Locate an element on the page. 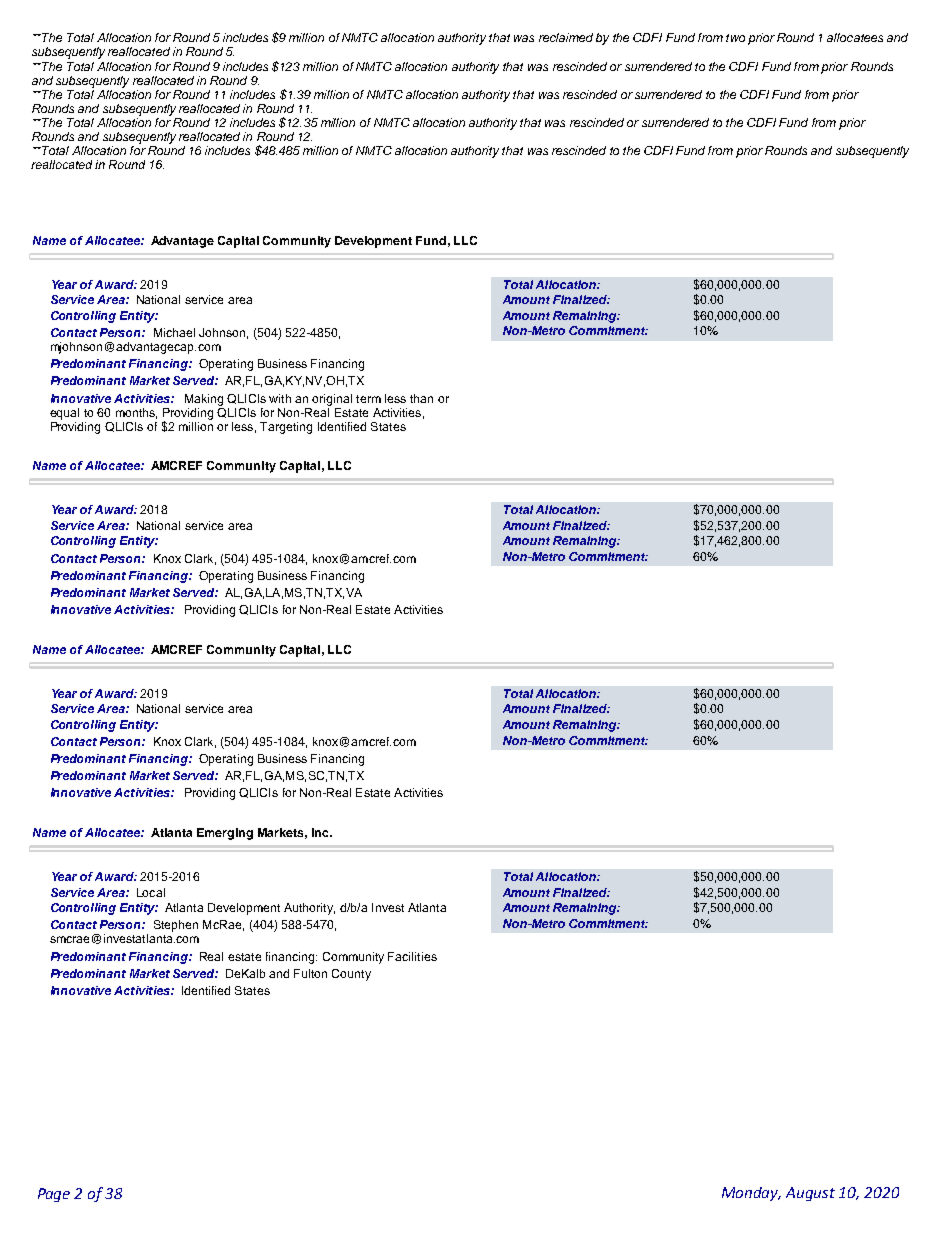  Emerging is located at coordinates (225, 834).
